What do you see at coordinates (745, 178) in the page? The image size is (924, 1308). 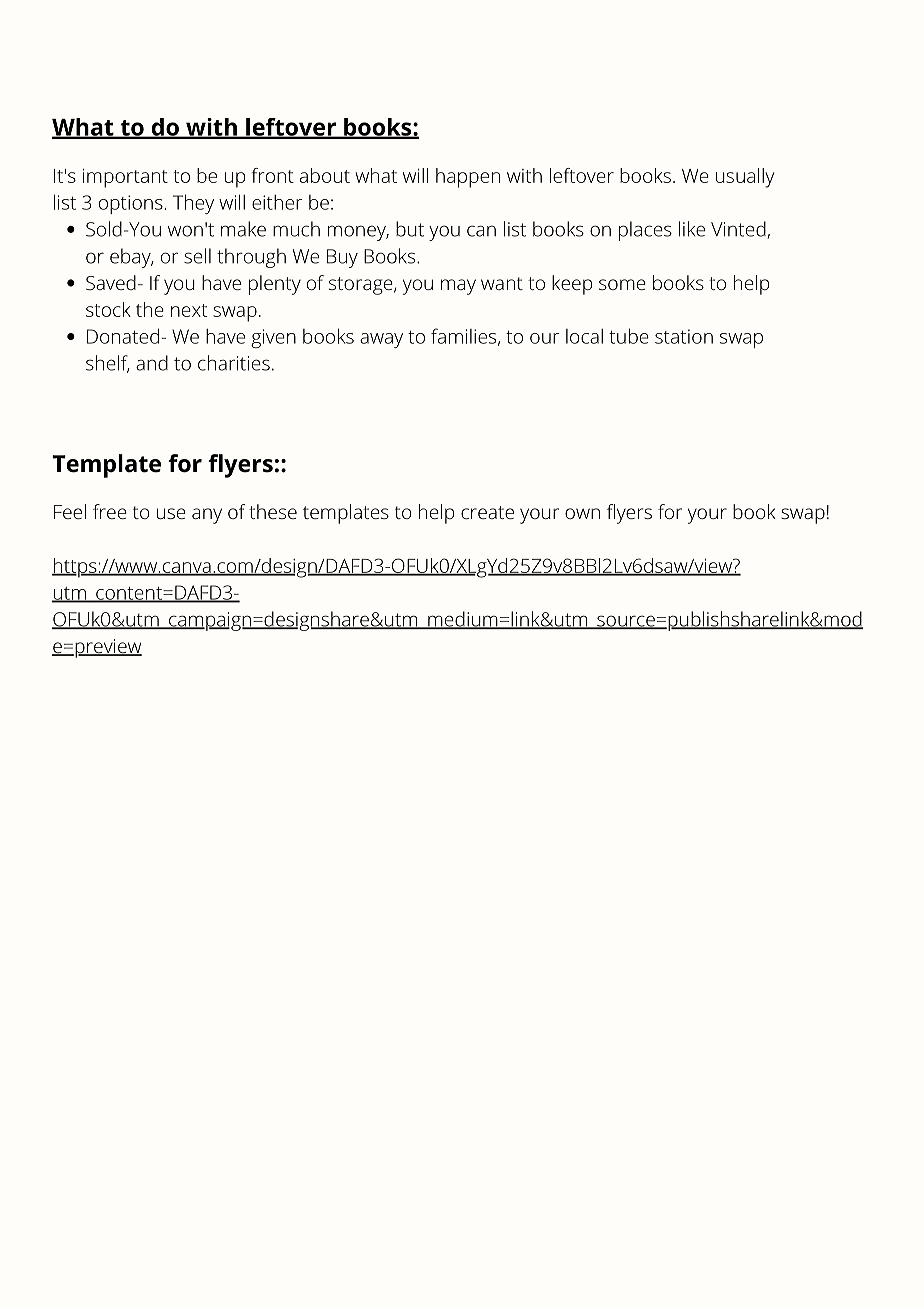 I see `usually` at bounding box center [745, 178].
